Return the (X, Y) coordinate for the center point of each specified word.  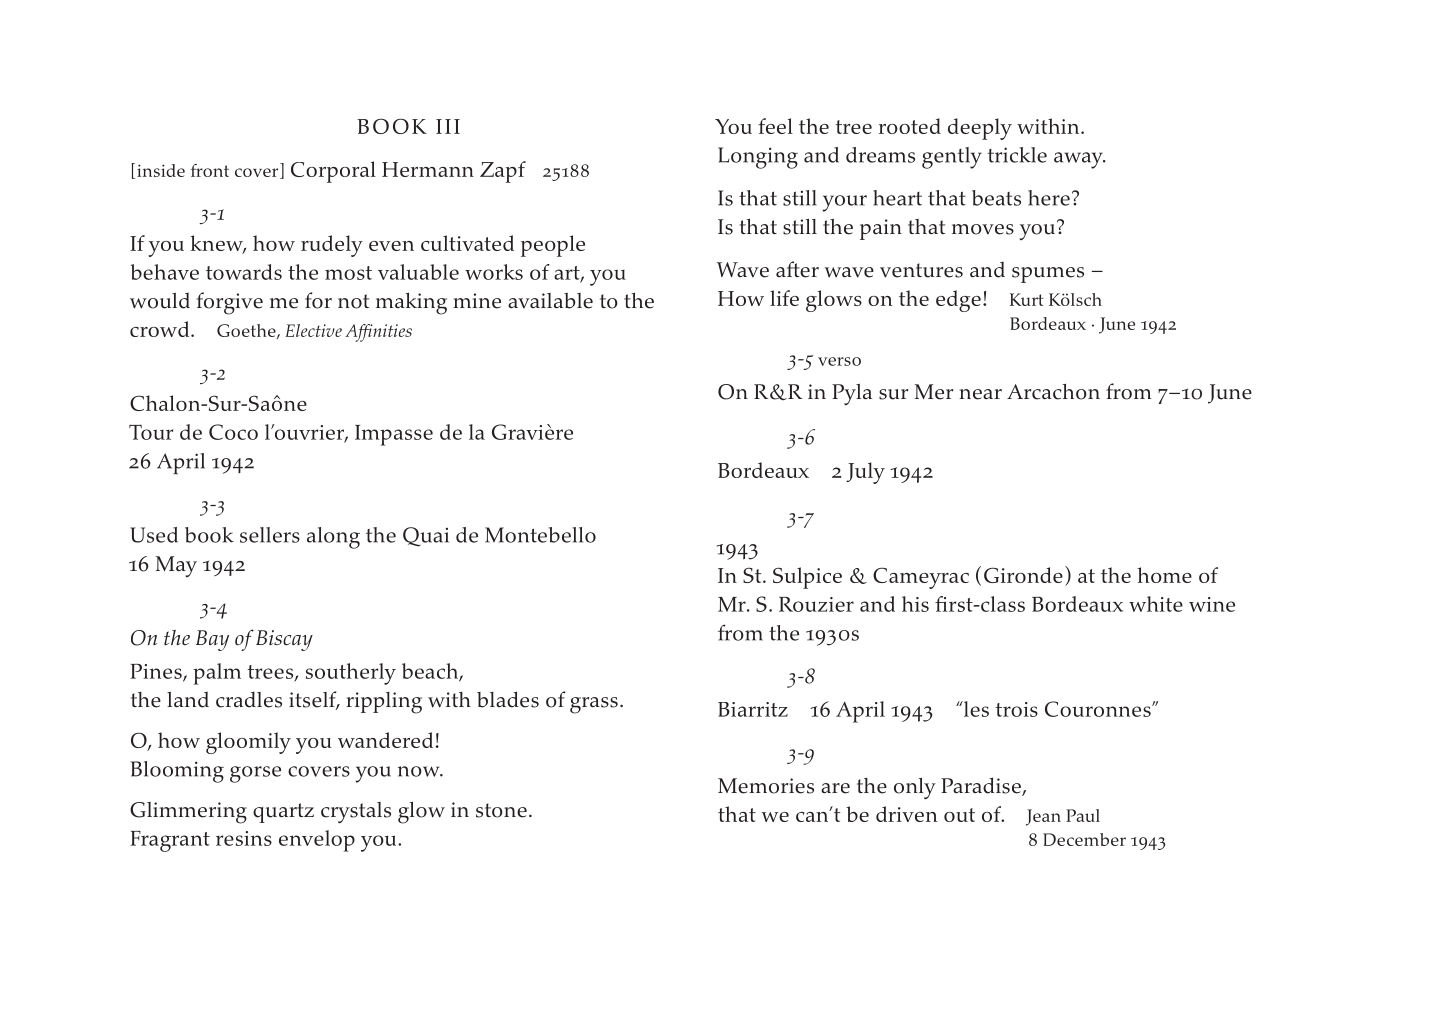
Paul (1083, 815)
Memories (766, 786)
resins (244, 838)
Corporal (333, 172)
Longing (758, 158)
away (1079, 160)
